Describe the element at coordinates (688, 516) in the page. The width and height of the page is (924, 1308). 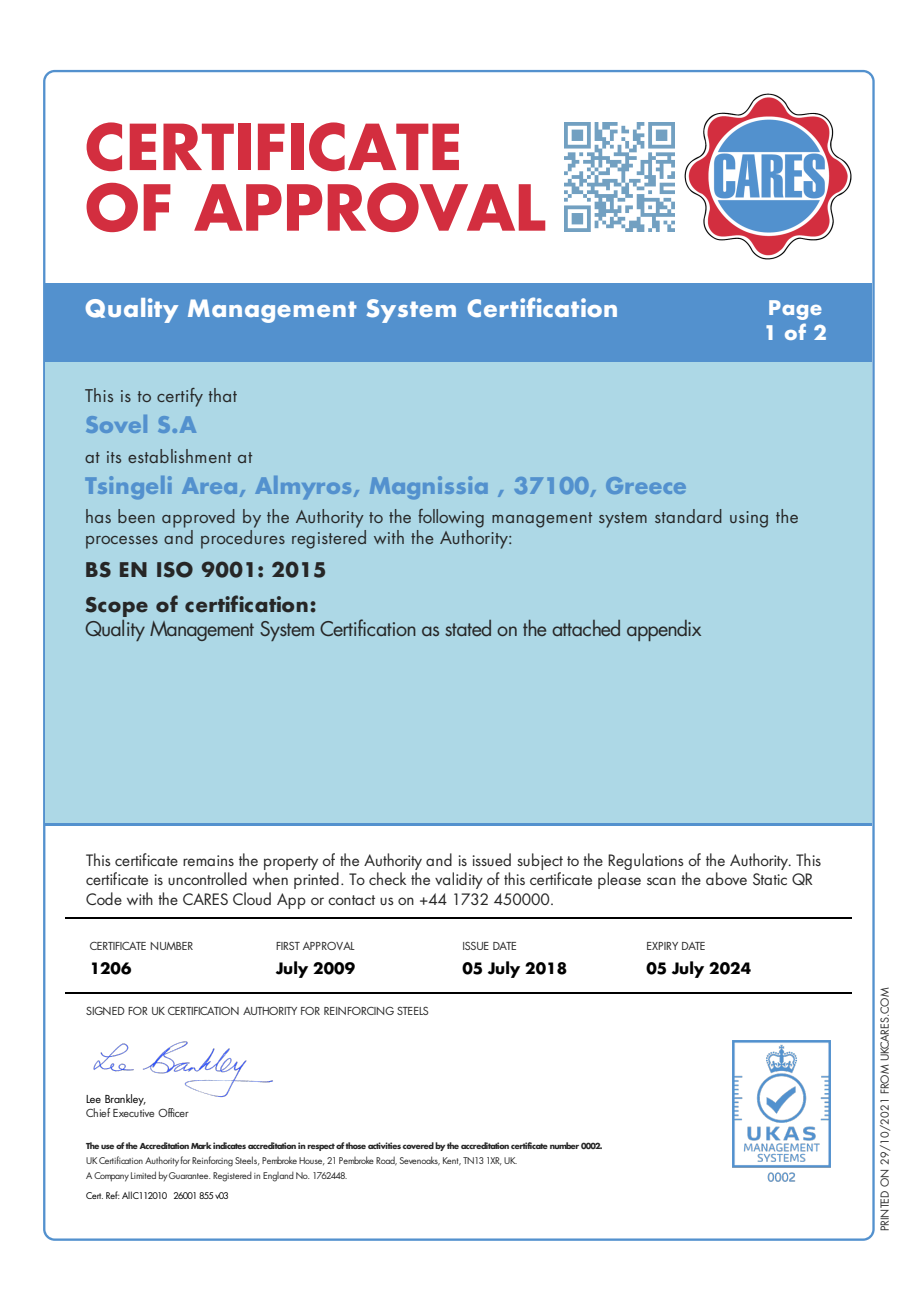
I see `standard` at that location.
